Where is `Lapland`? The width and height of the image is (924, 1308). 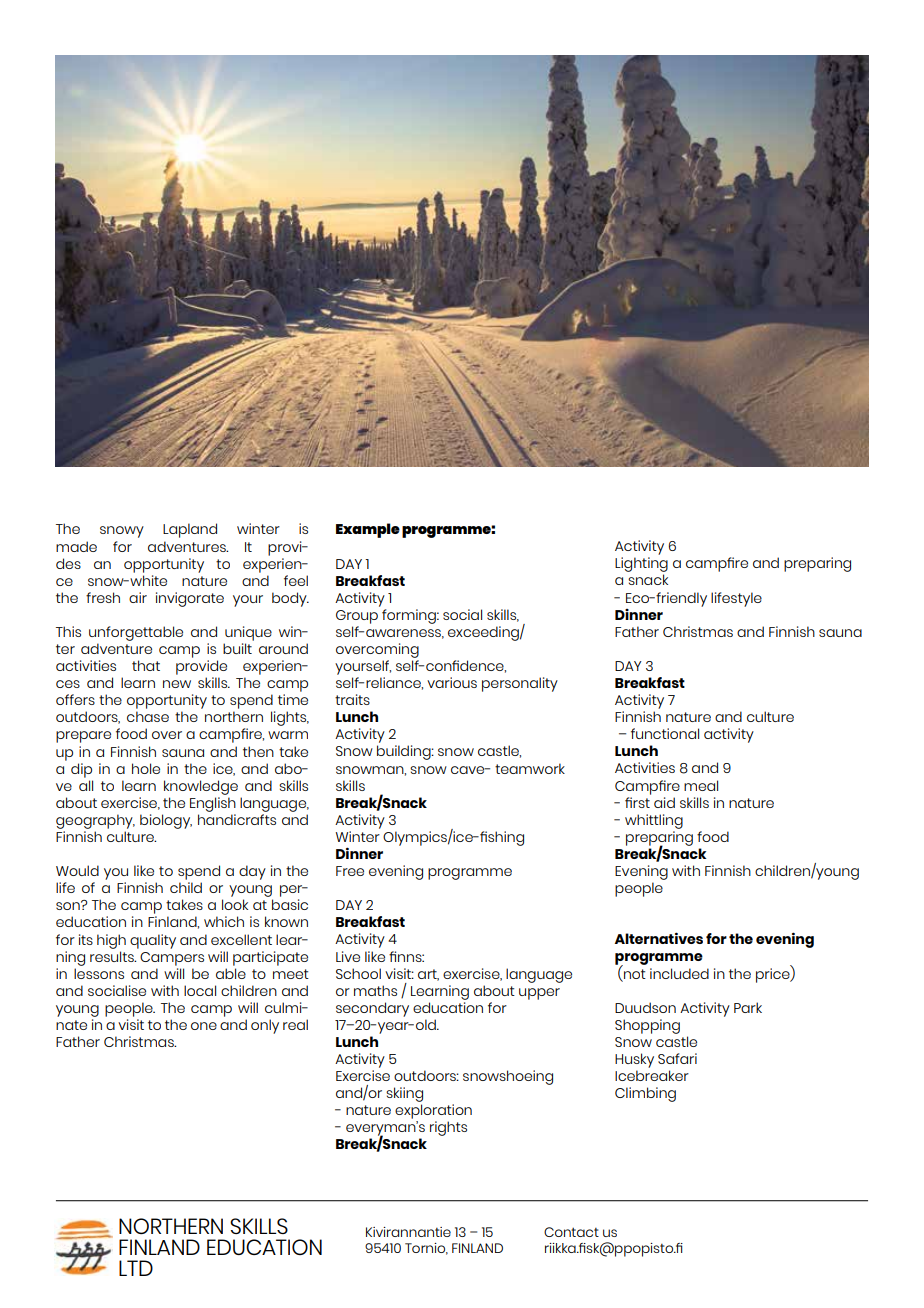 Lapland is located at coordinates (190, 530).
